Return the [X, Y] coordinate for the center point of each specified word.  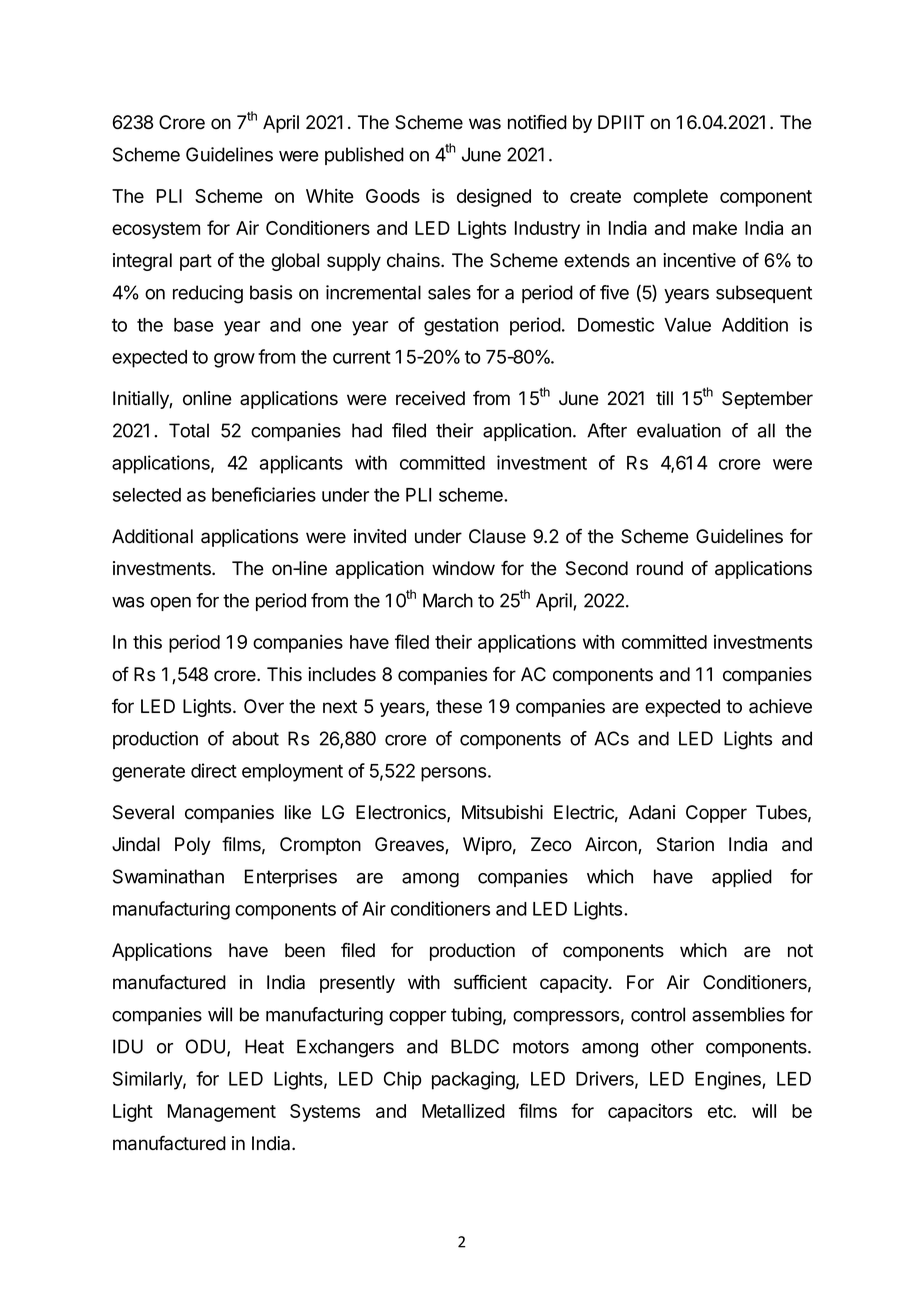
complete [670, 198]
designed [494, 198]
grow [234, 360]
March [448, 600]
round [660, 568]
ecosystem [156, 230]
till [664, 398]
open [170, 604]
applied [742, 878]
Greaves [410, 845]
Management [222, 1113]
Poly [193, 846]
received [430, 398]
